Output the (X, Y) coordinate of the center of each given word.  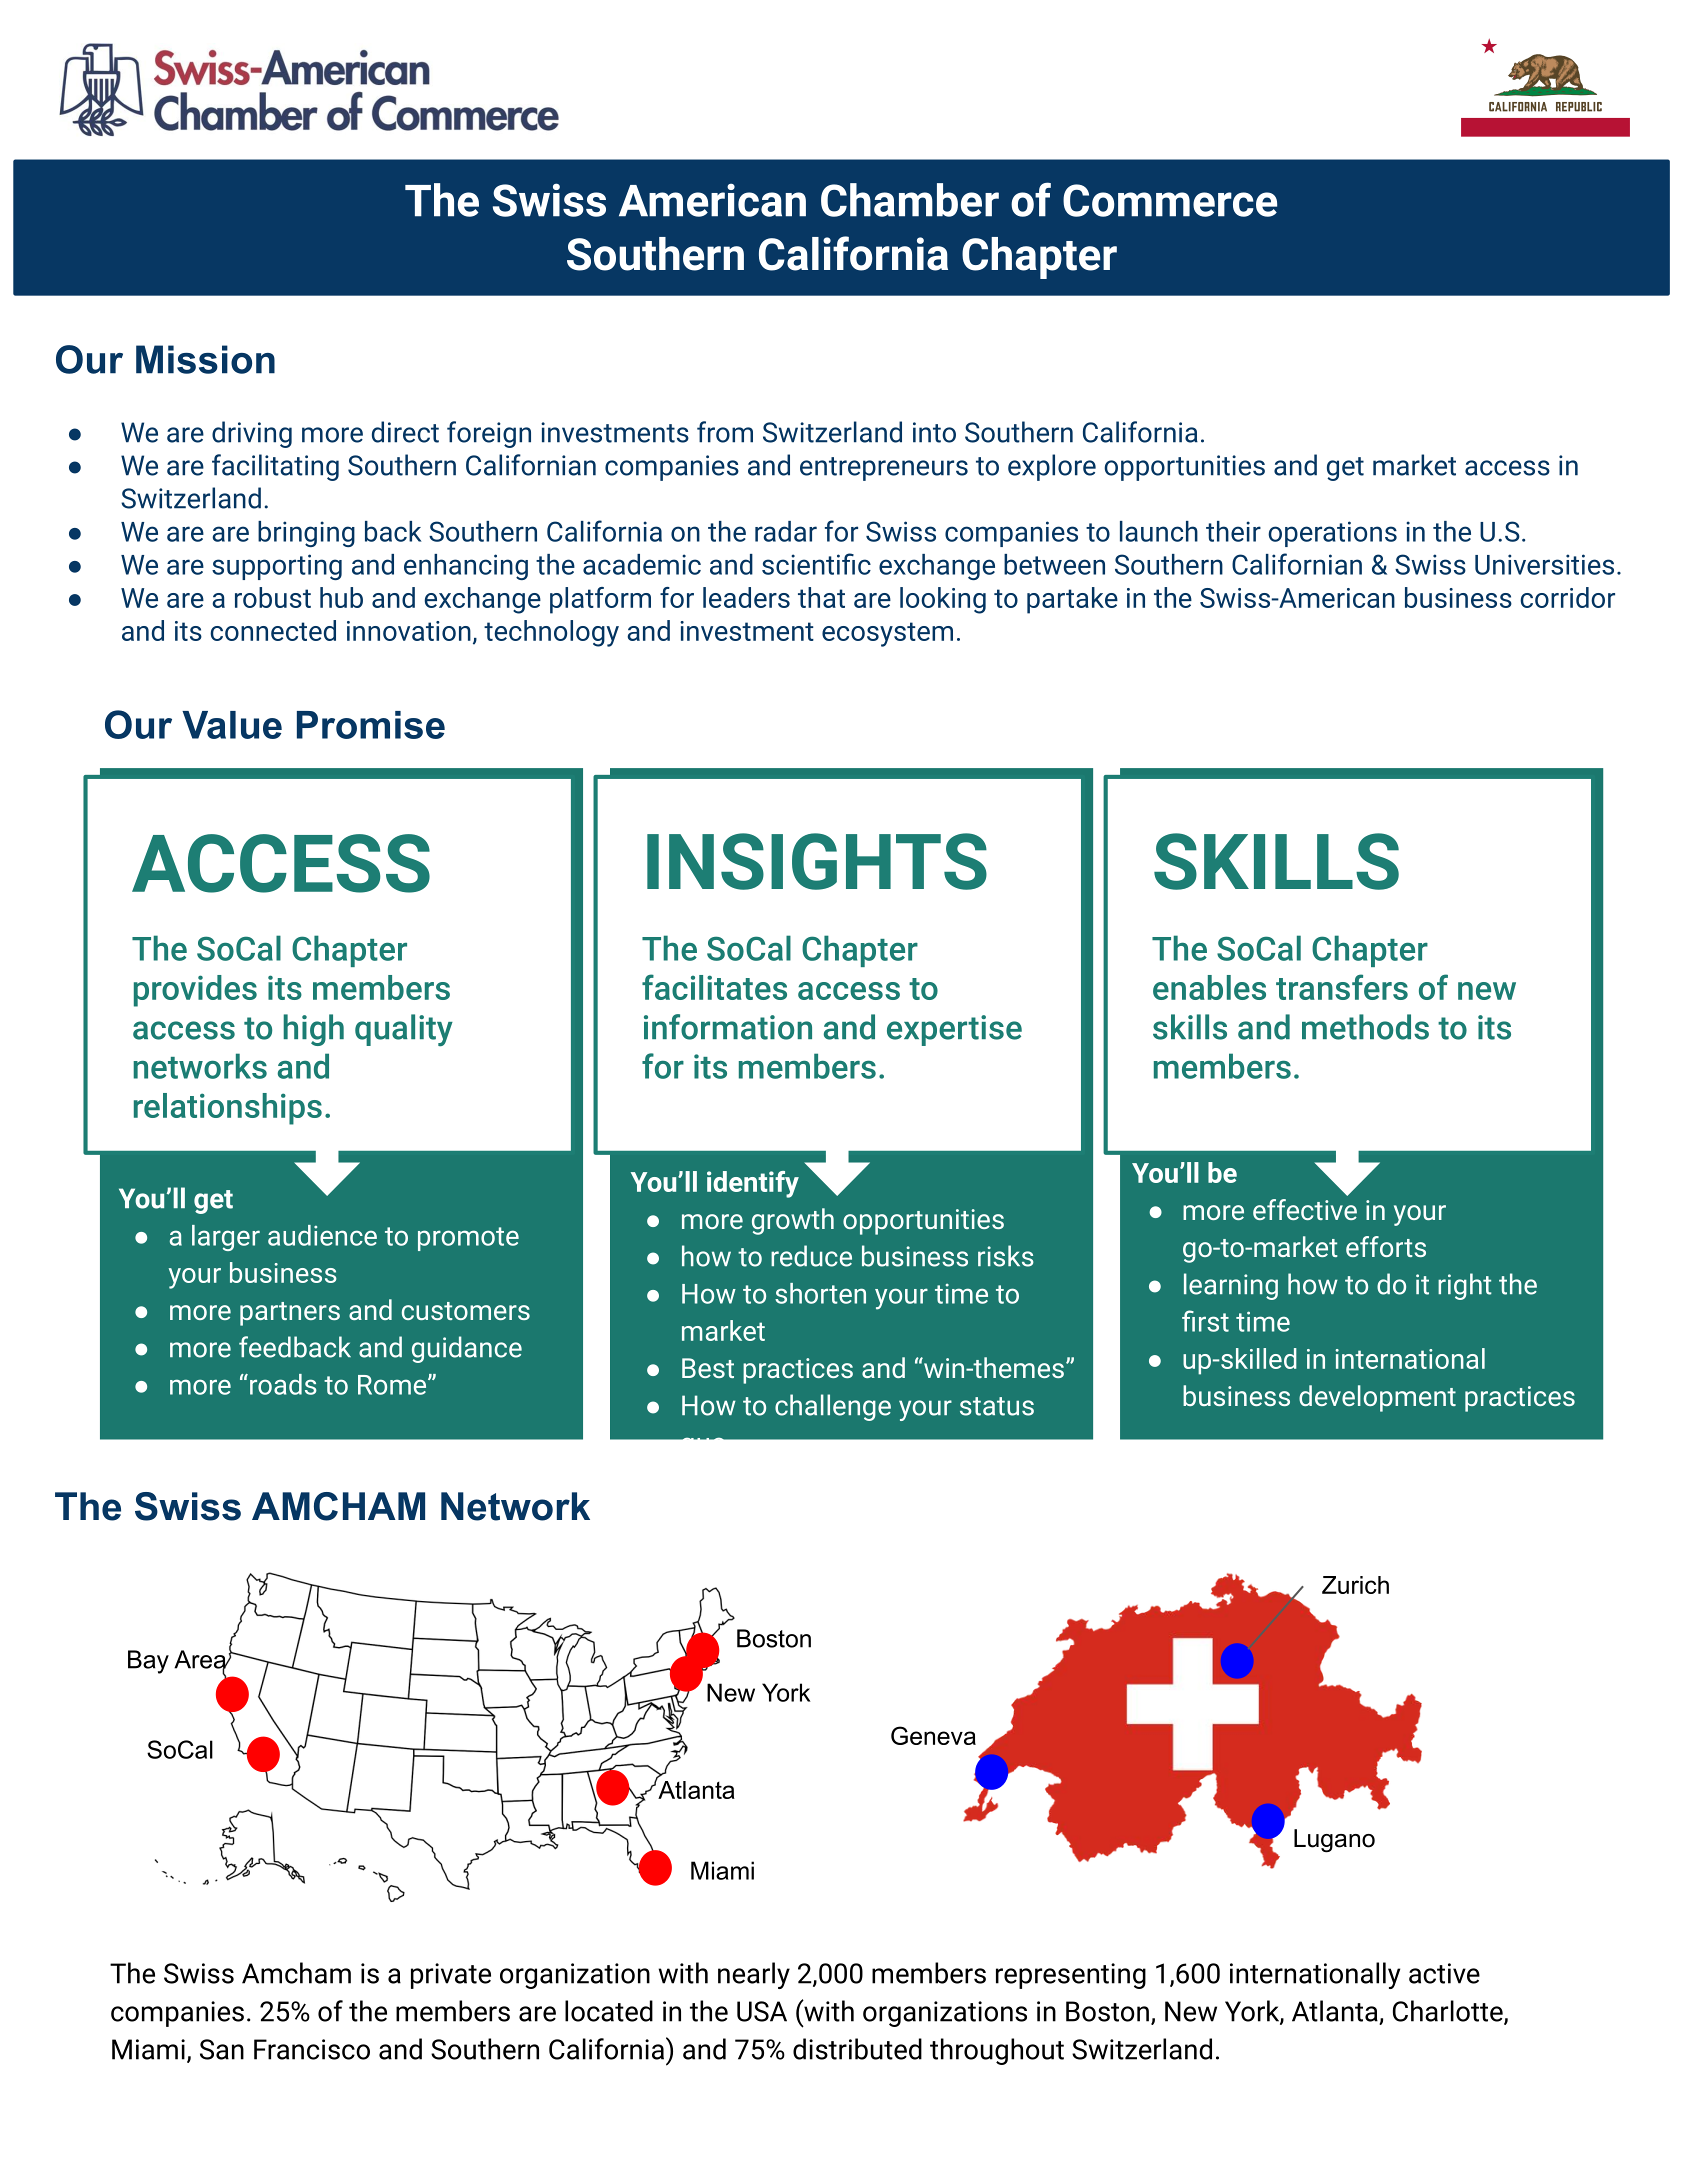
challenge (833, 1407)
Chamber (910, 200)
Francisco (312, 2049)
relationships (228, 1109)
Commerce (1170, 200)
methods (1365, 1027)
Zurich (1355, 1585)
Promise (371, 725)
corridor (1567, 597)
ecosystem (887, 634)
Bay (148, 1662)
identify (753, 1184)
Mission (205, 359)
